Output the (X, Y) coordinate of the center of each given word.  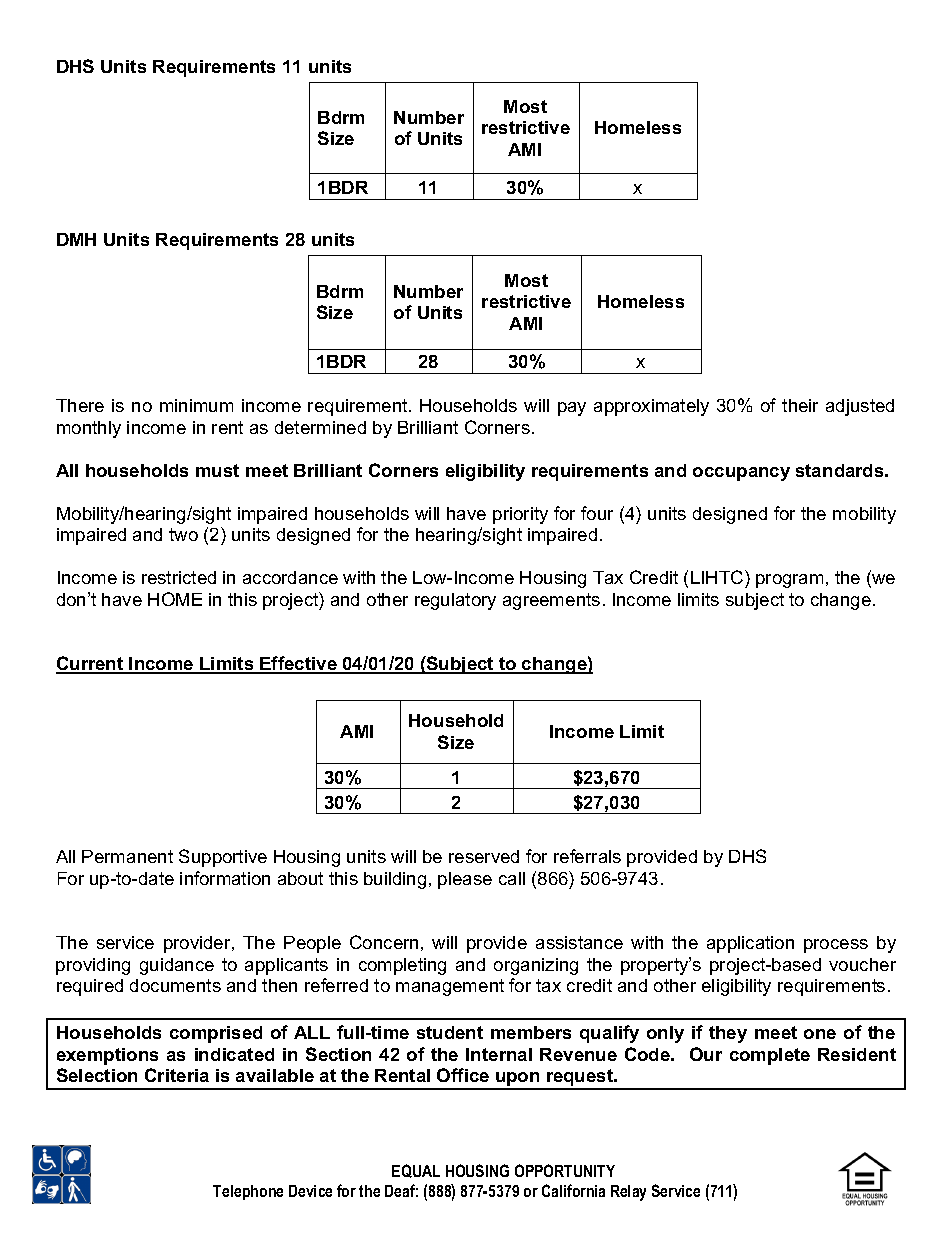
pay (572, 409)
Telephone (248, 1192)
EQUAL (416, 1171)
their (800, 405)
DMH (76, 239)
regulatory (455, 601)
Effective (298, 664)
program (789, 581)
